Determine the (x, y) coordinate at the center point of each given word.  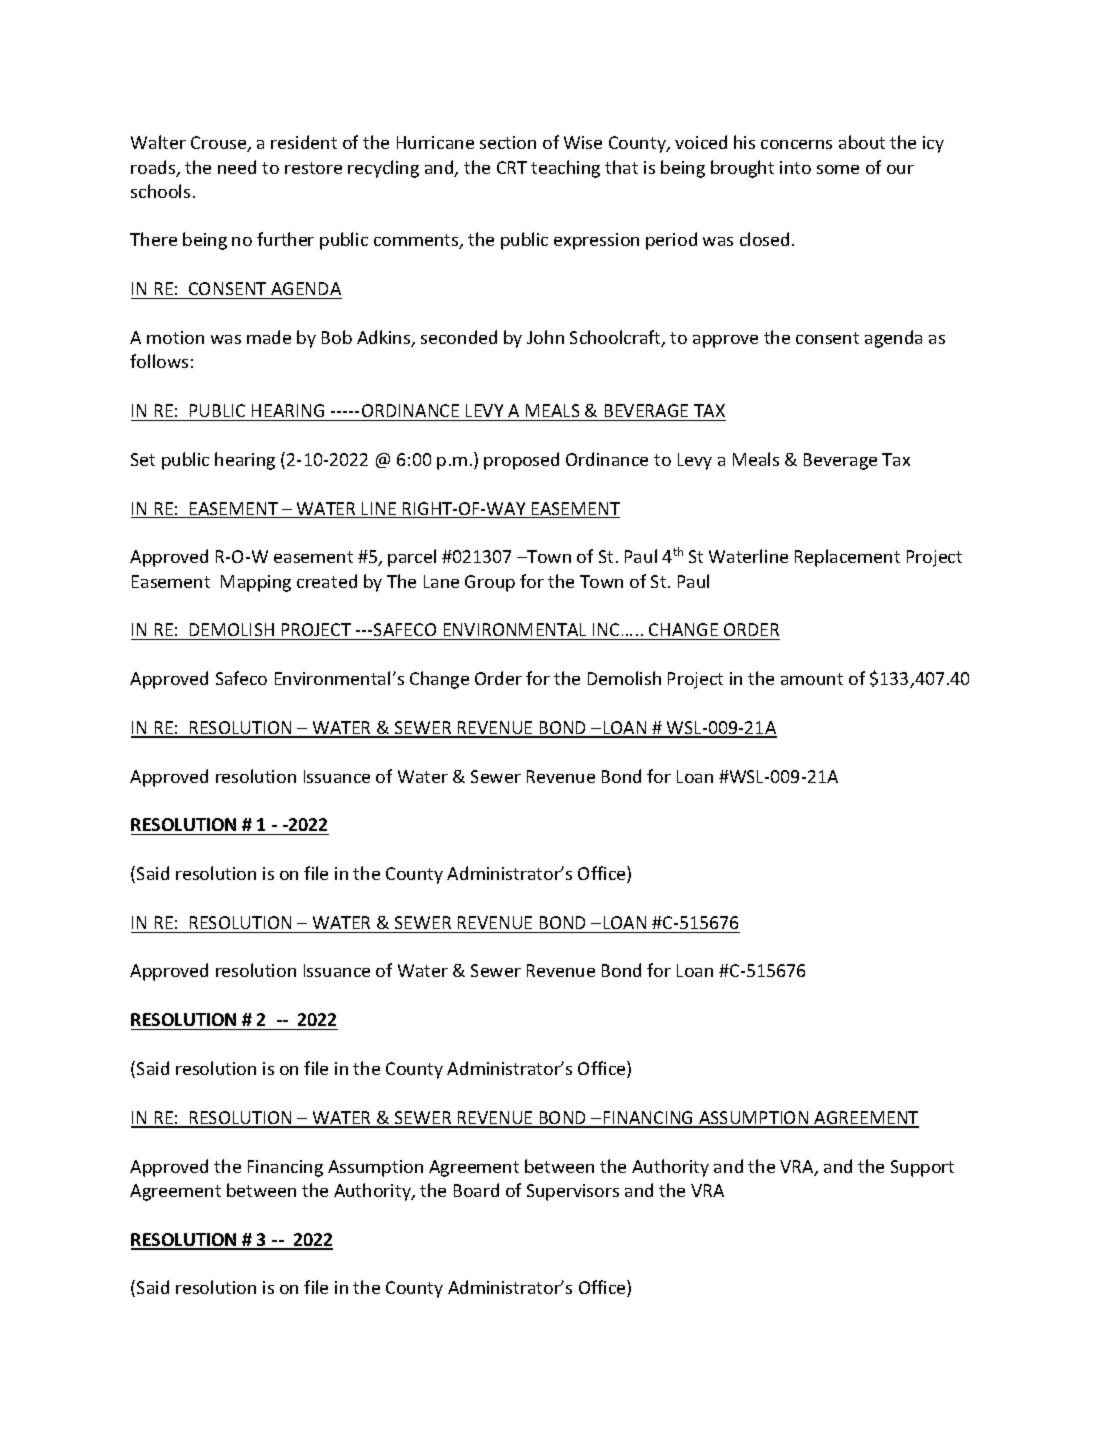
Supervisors (573, 1192)
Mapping (256, 583)
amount (812, 679)
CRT (512, 167)
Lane (441, 581)
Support (922, 1168)
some (838, 169)
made (269, 337)
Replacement (847, 558)
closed (764, 239)
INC (606, 631)
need (237, 167)
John (545, 337)
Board (476, 1190)
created (327, 581)
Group (490, 583)
